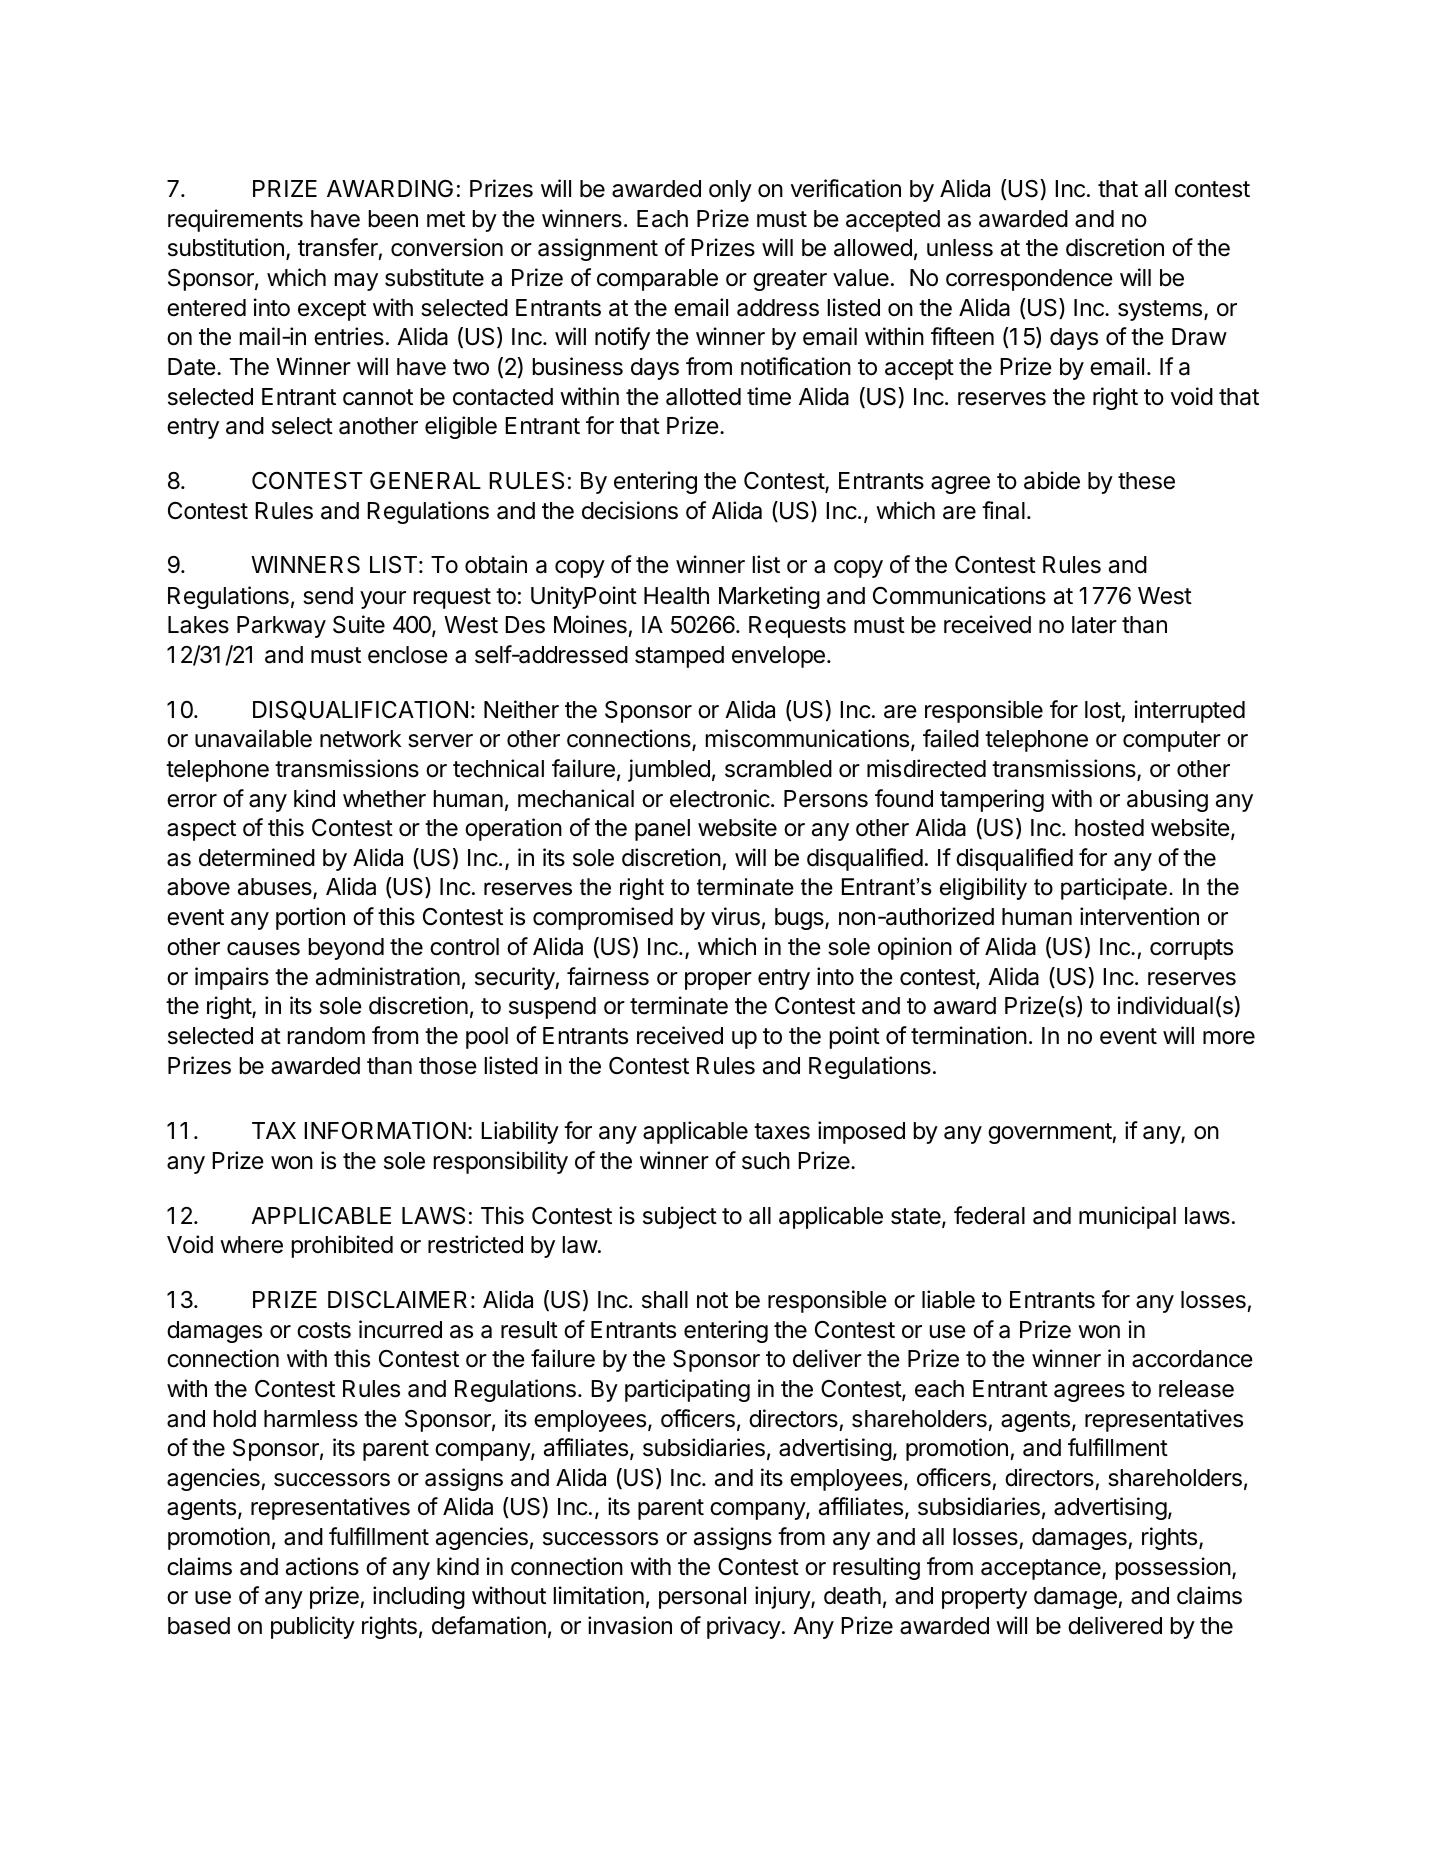 The height and width of the screenshot is (1857, 1435). I want to click on been, so click(393, 219).
